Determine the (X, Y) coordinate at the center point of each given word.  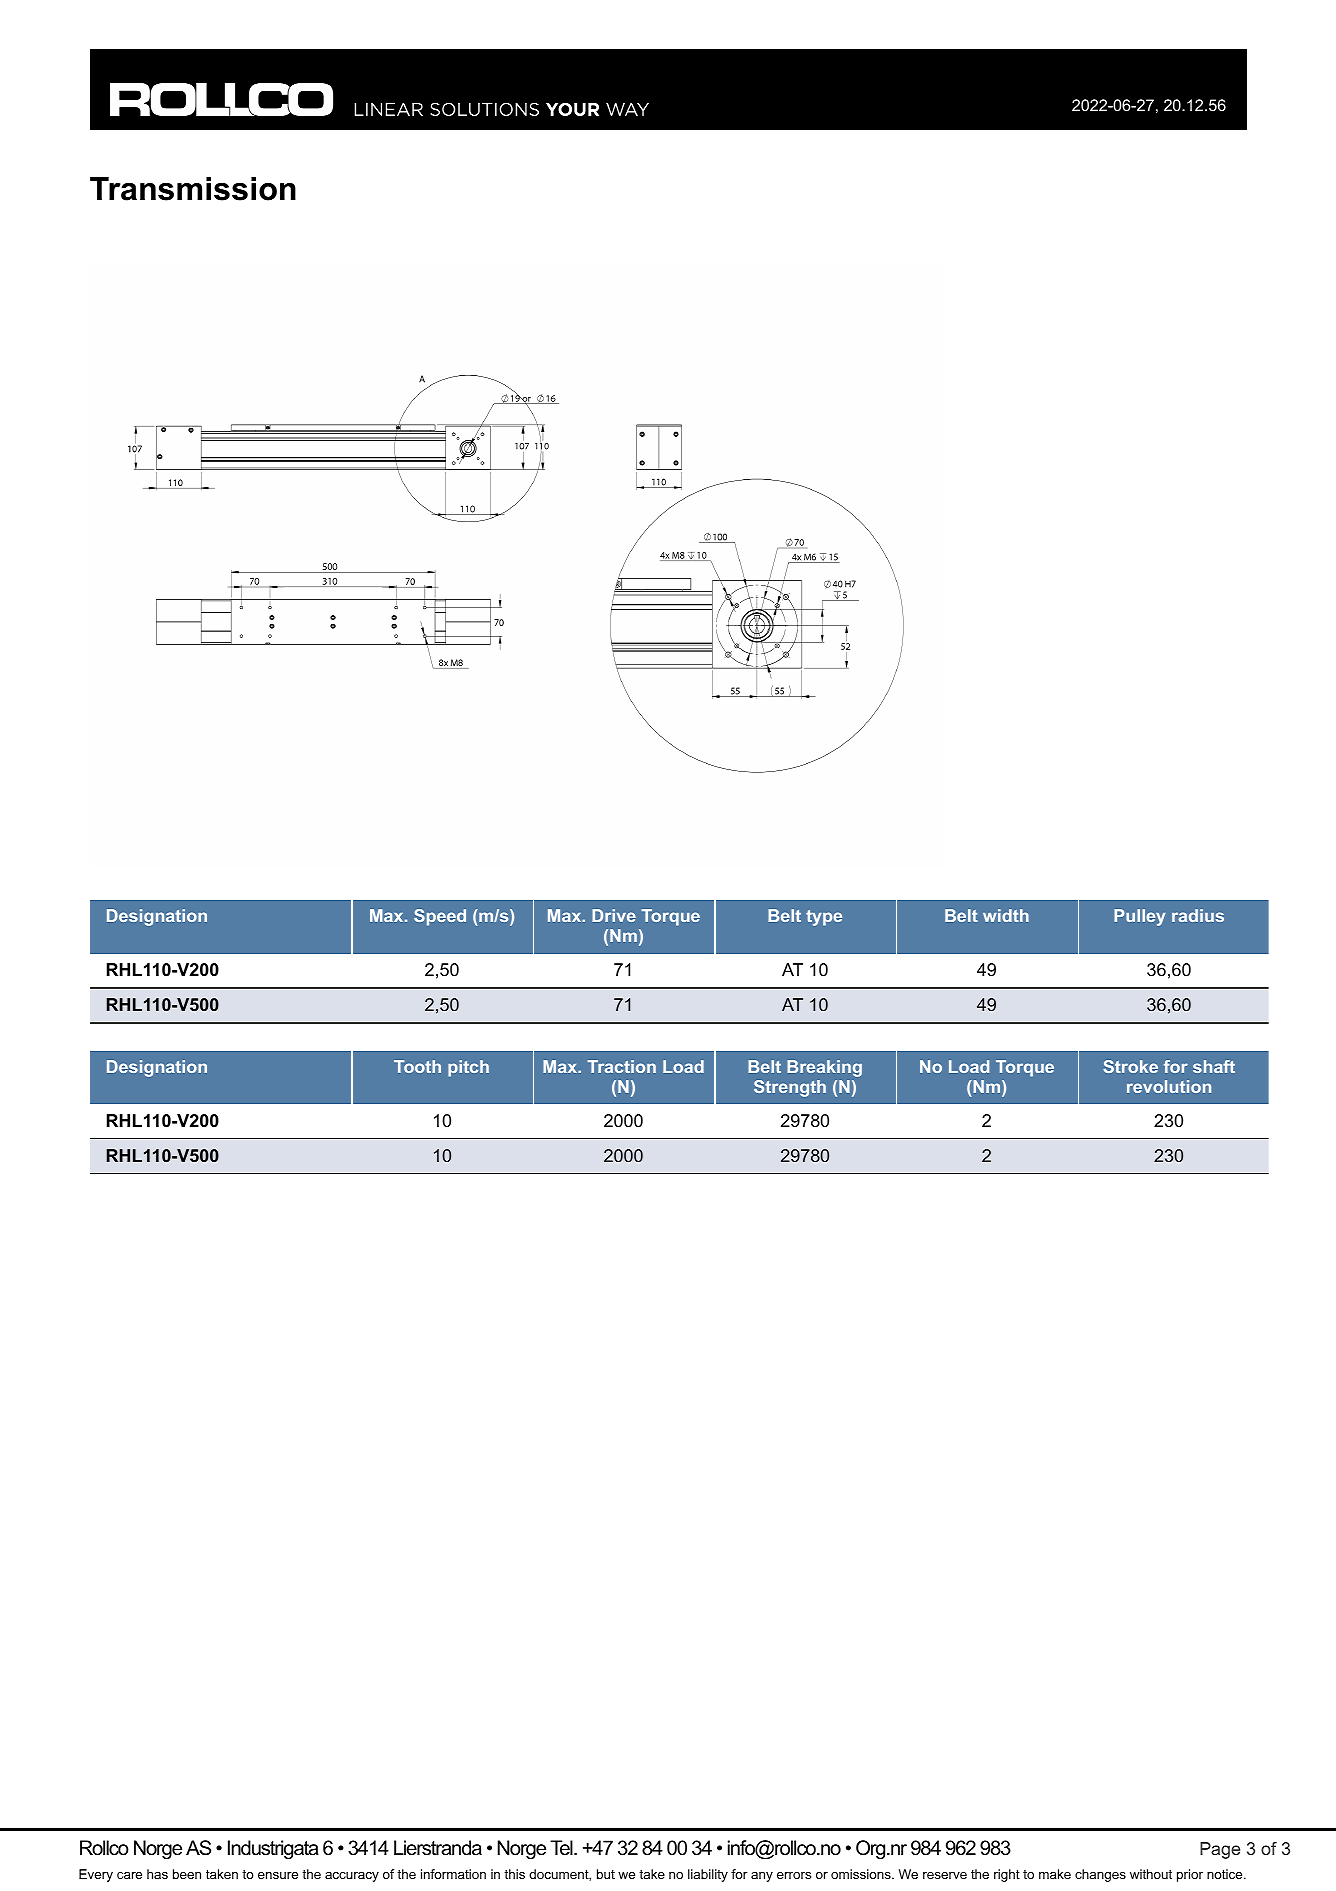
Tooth (417, 1066)
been (187, 1874)
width (1006, 915)
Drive (614, 915)
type (824, 918)
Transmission (193, 189)
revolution (1169, 1086)
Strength (790, 1088)
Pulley (1140, 917)
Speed (440, 917)
